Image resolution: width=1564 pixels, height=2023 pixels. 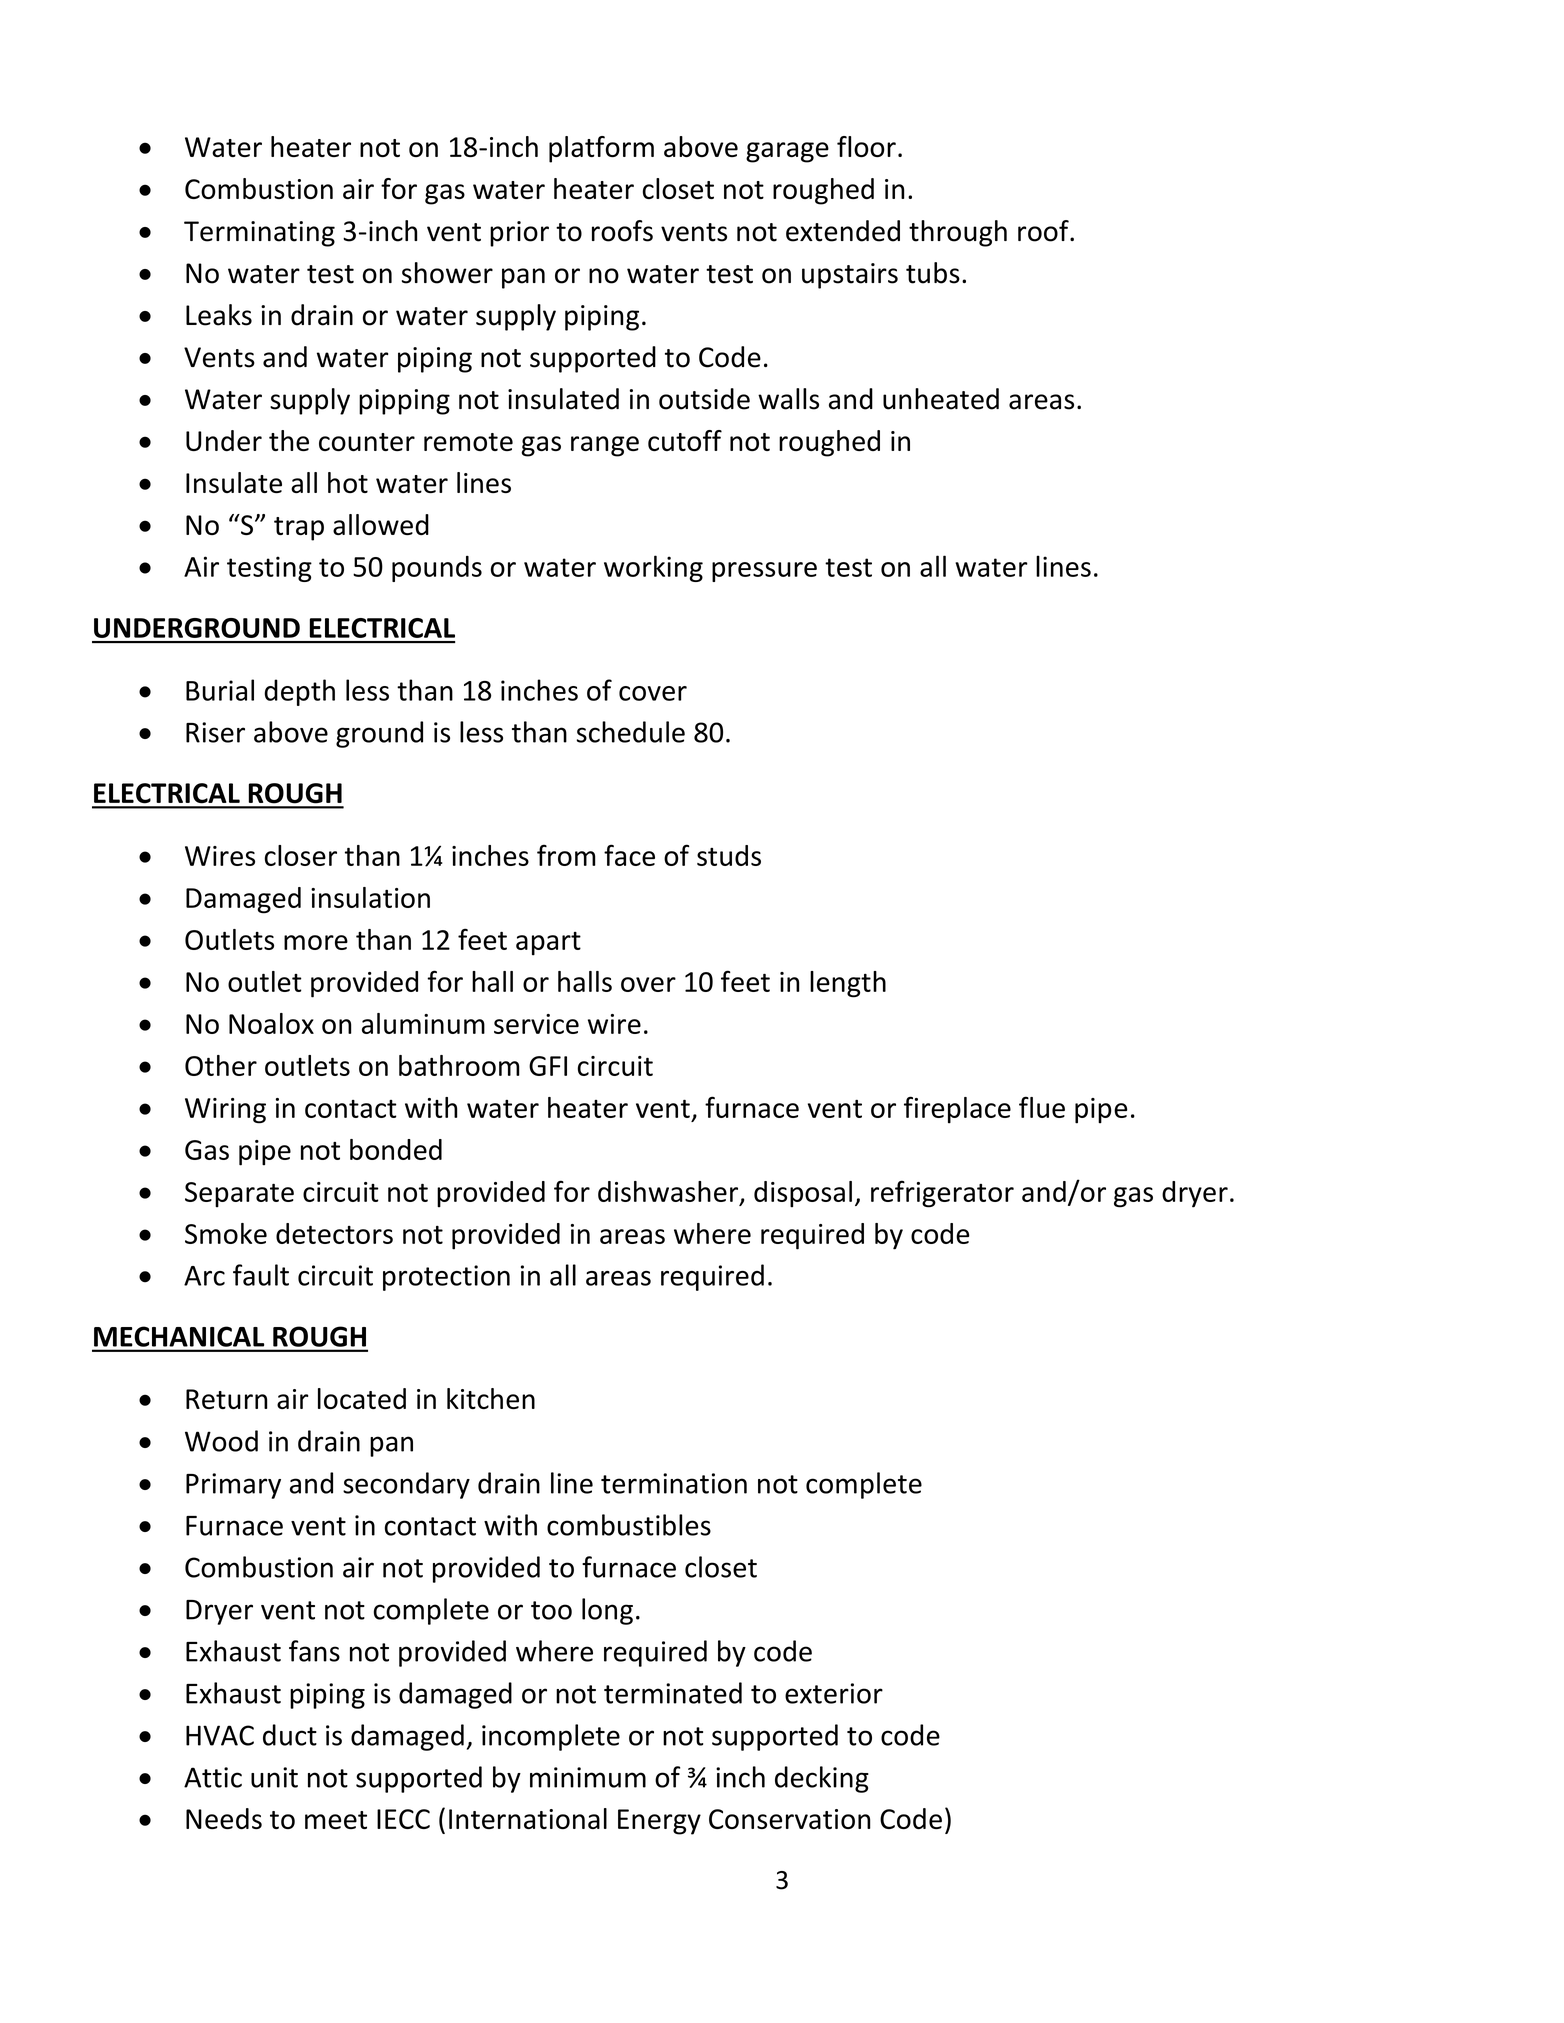 What do you see at coordinates (227, 1399) in the screenshot?
I see `Return` at bounding box center [227, 1399].
